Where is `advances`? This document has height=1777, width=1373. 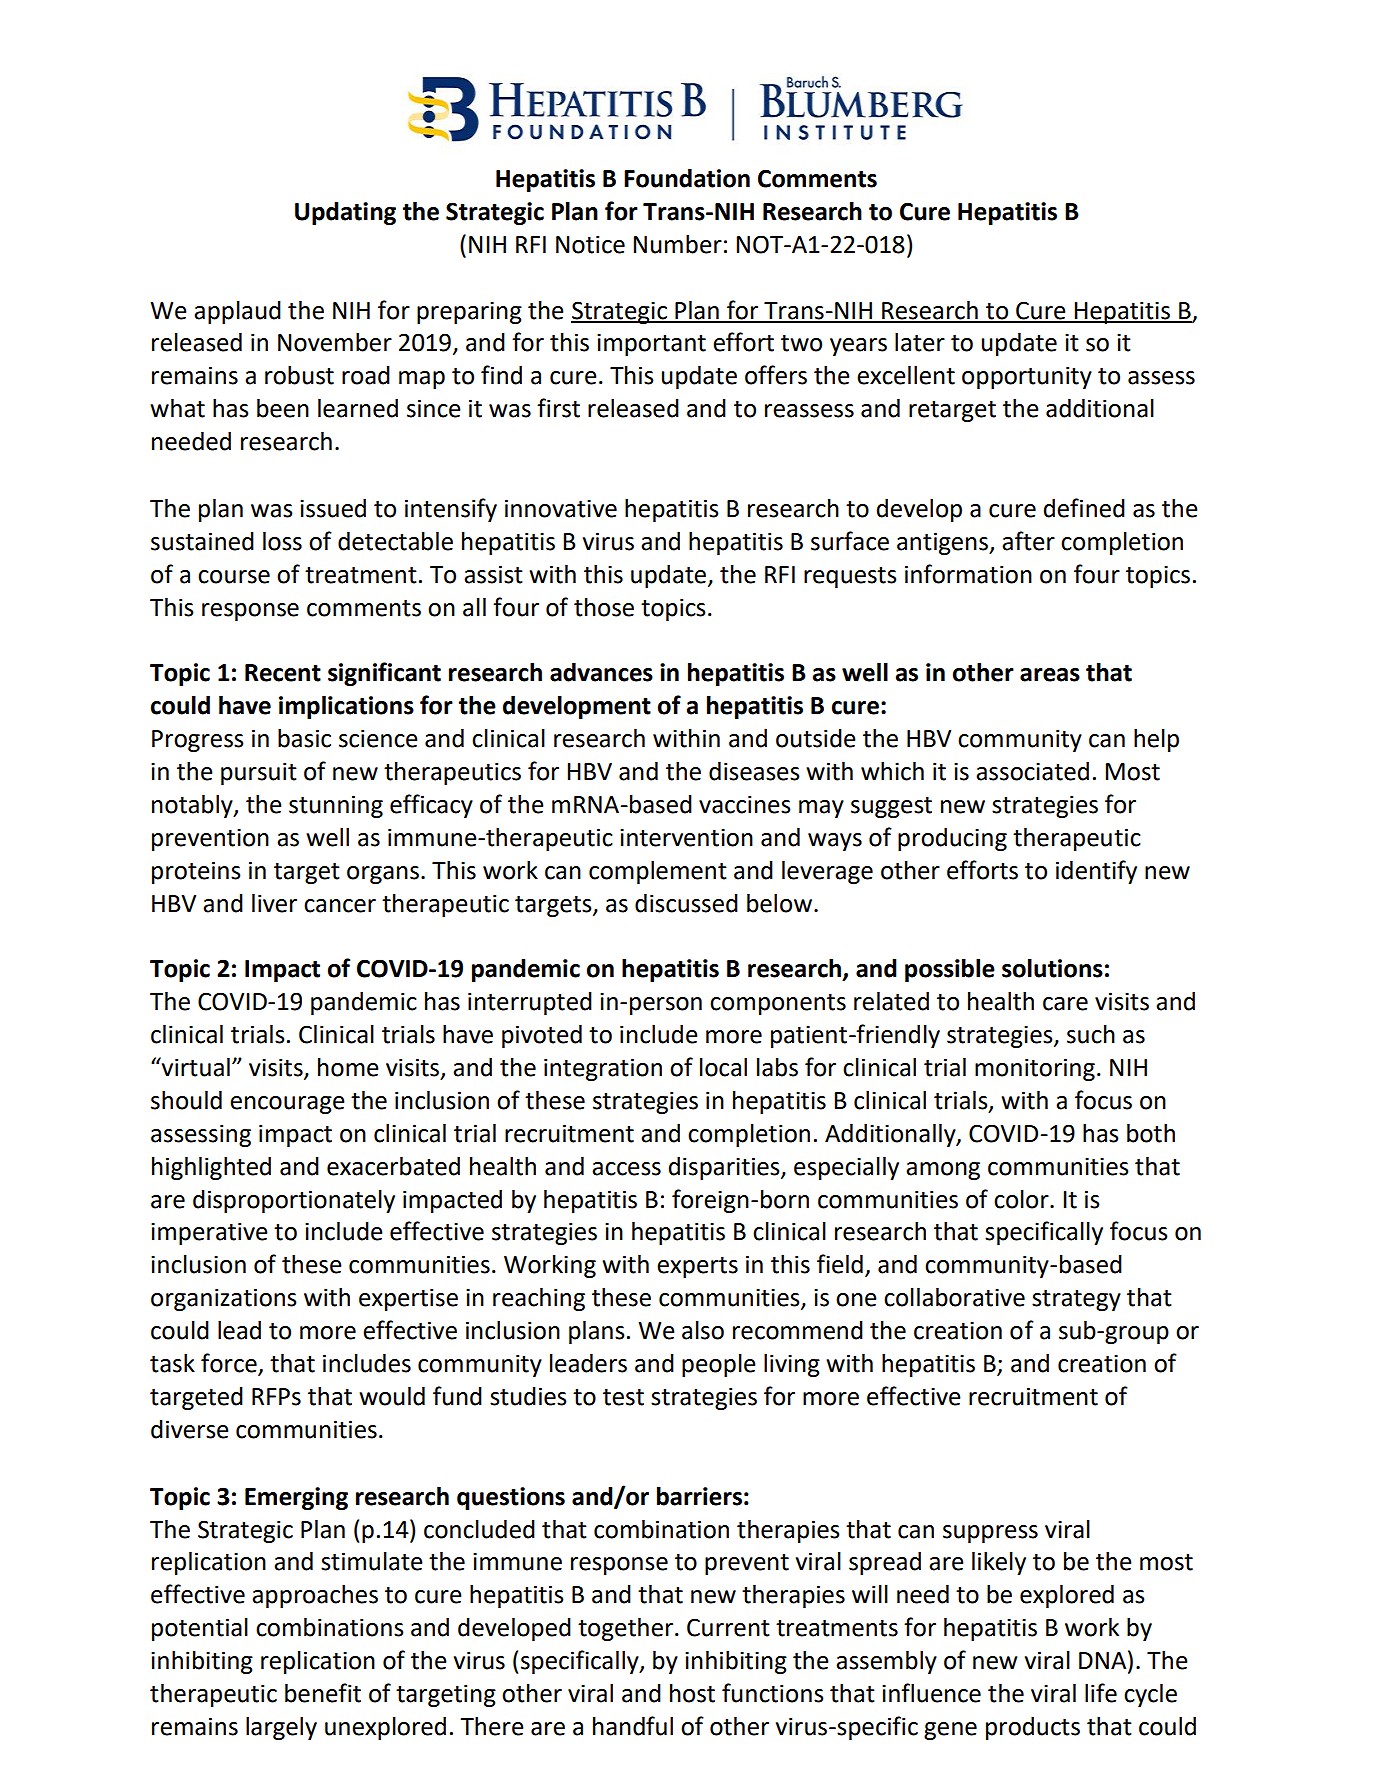 advances is located at coordinates (601, 672).
